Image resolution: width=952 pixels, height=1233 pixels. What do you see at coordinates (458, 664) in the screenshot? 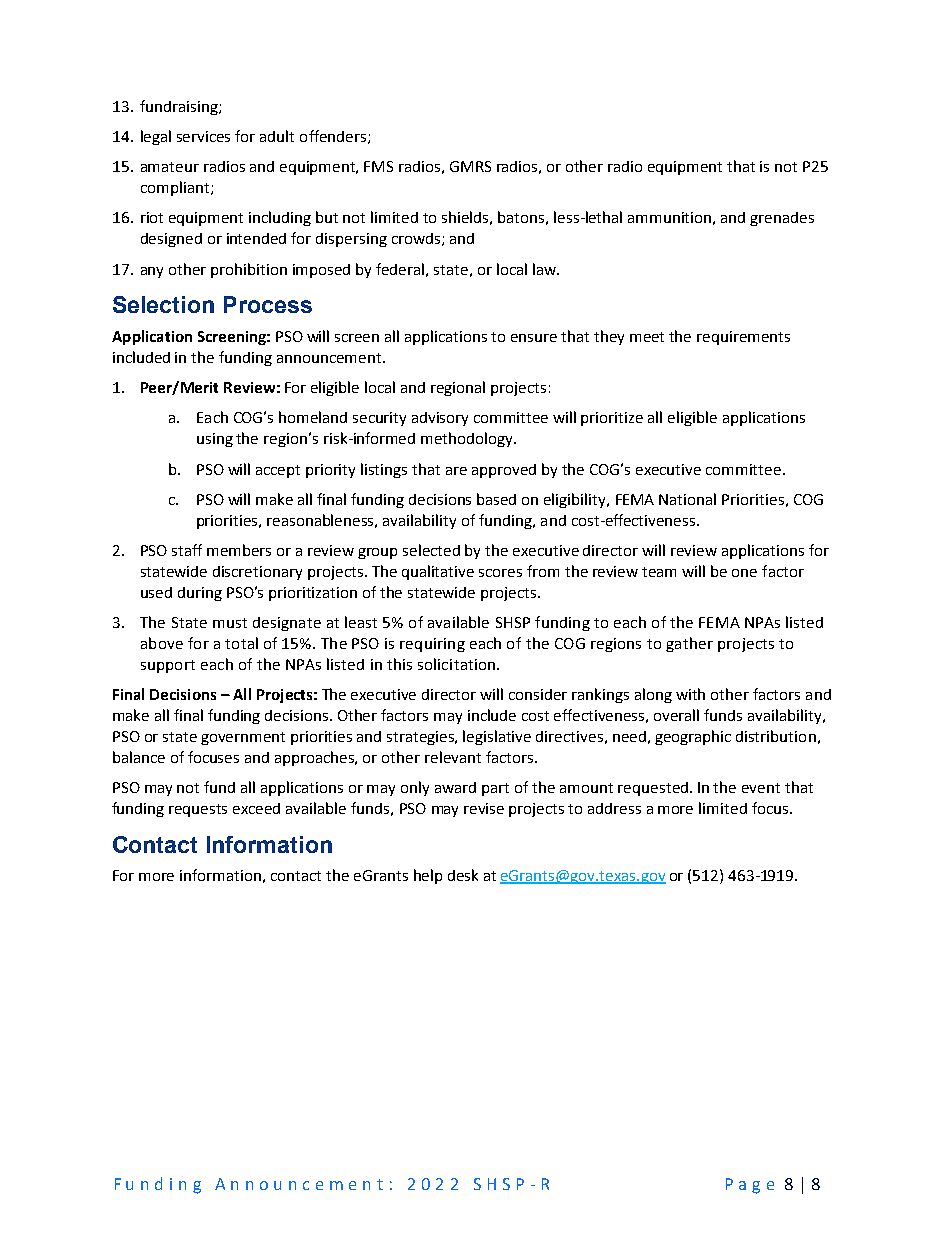
I see `solicitation` at bounding box center [458, 664].
